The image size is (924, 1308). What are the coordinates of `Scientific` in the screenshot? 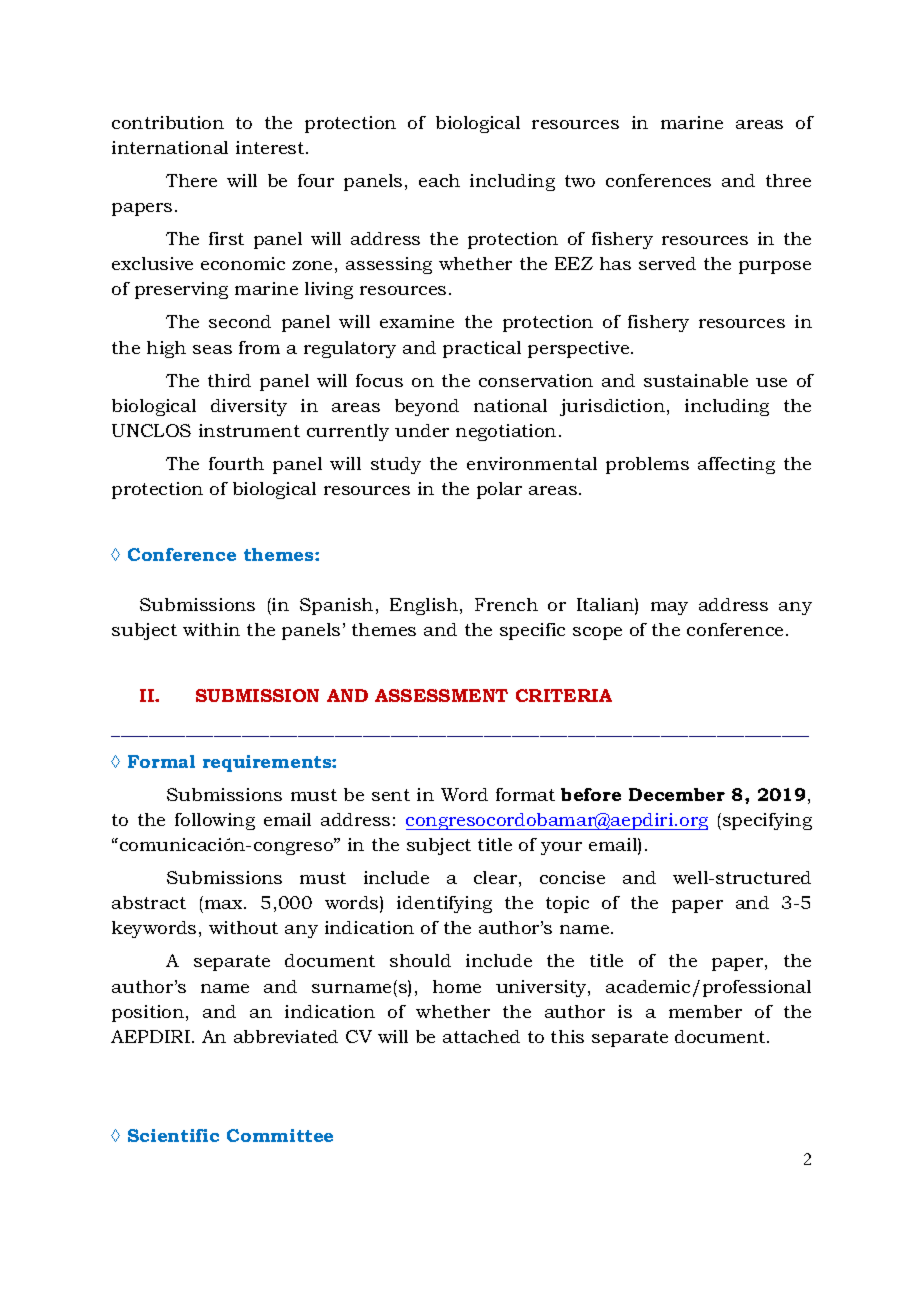 It's located at (173, 1135).
